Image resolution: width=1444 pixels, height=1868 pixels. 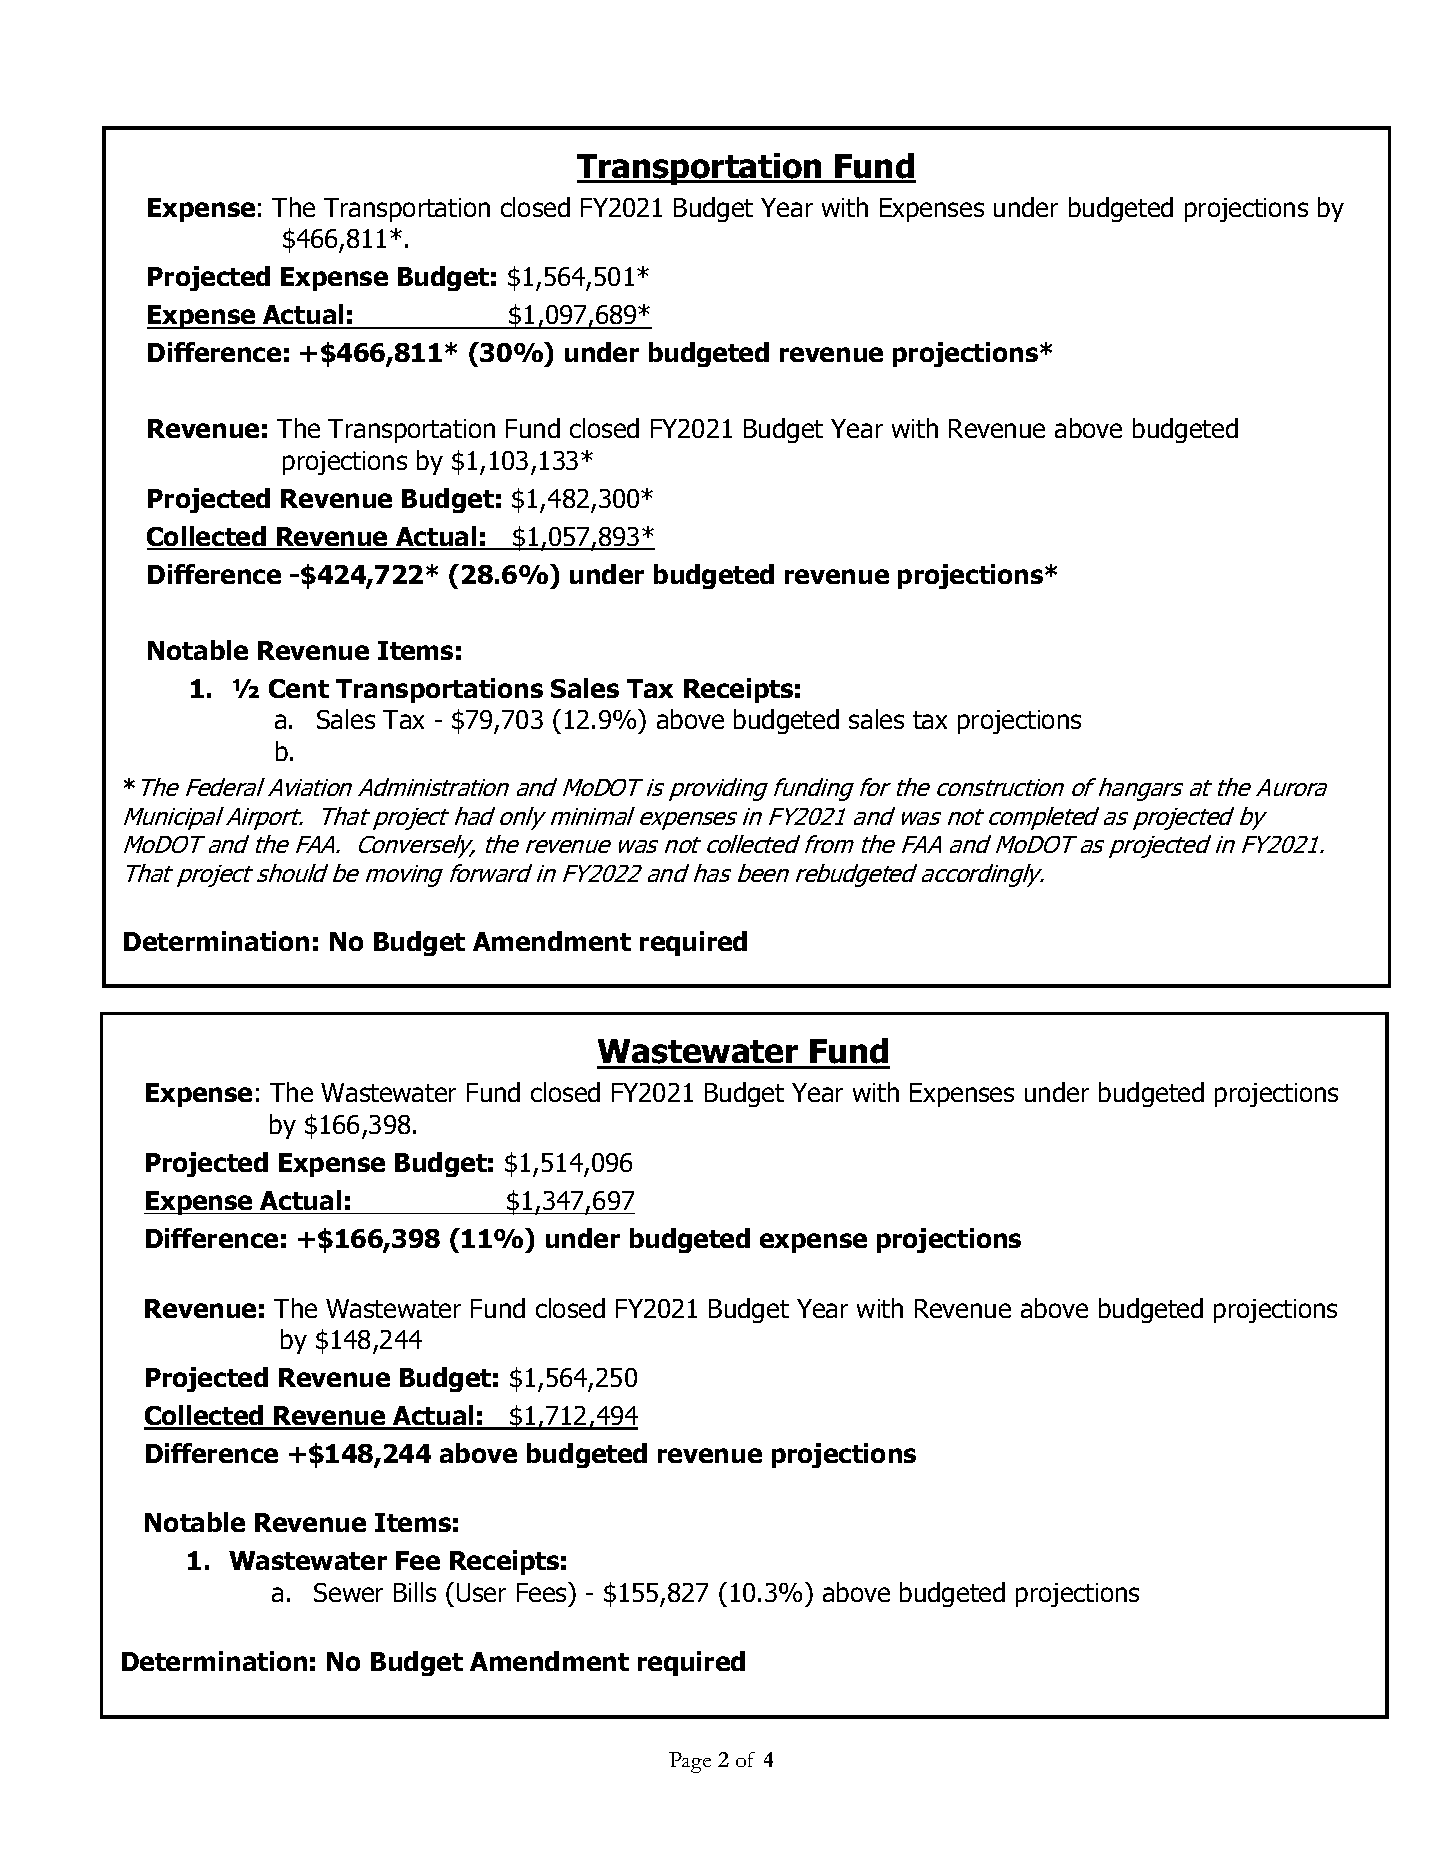 I want to click on Cent, so click(x=299, y=688).
